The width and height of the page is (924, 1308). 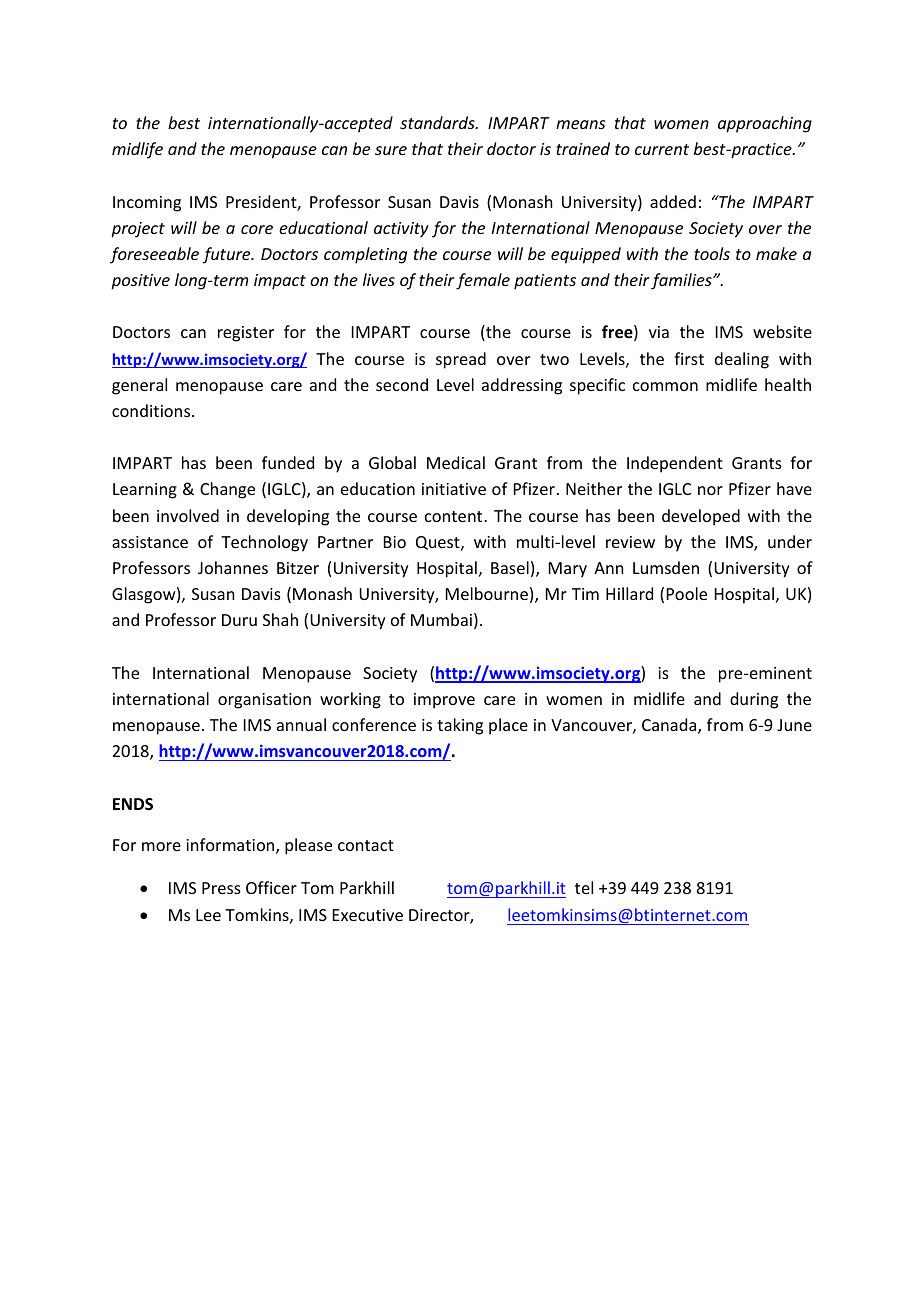 I want to click on current, so click(x=662, y=149).
